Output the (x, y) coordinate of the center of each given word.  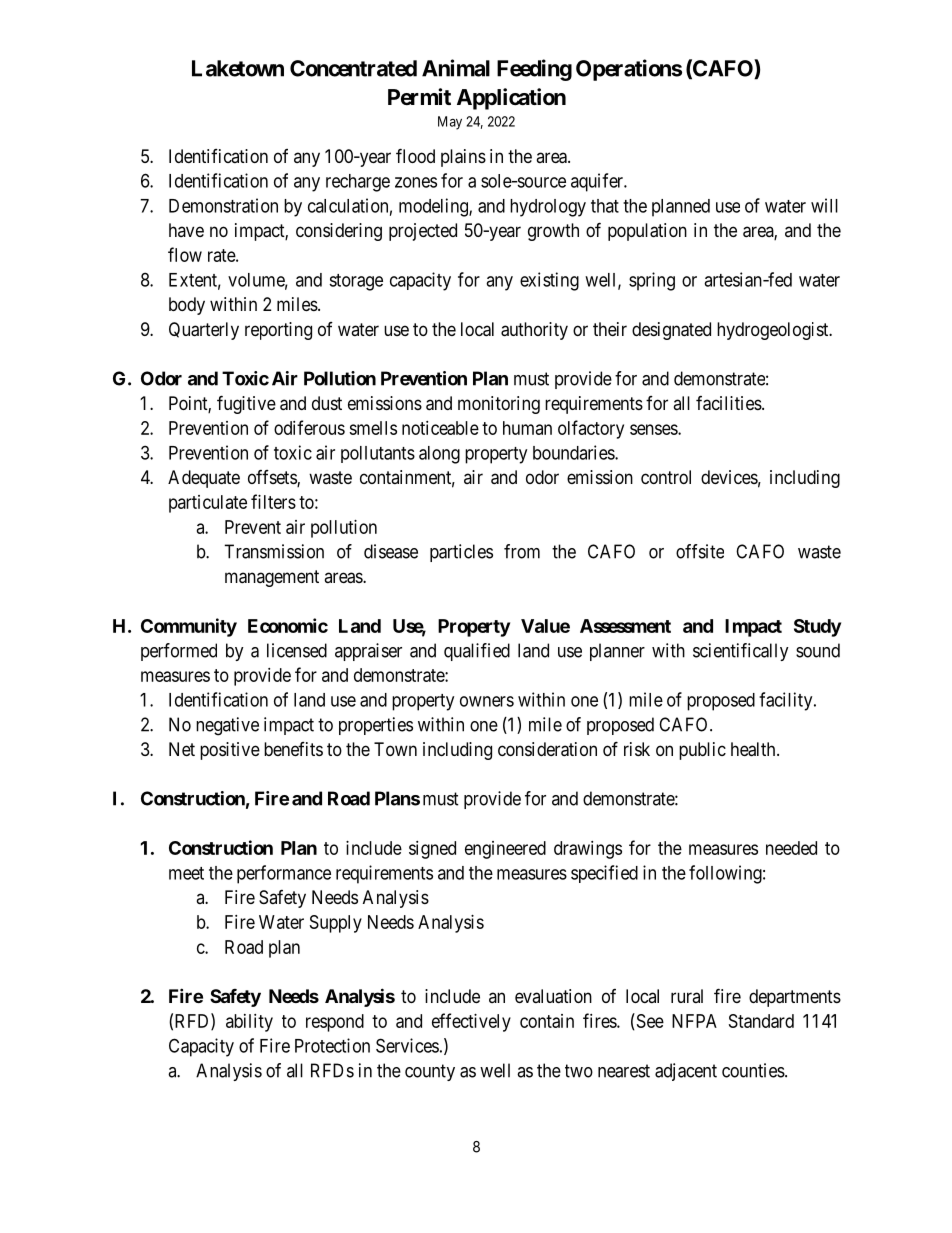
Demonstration (223, 205)
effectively (471, 1022)
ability (249, 1023)
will (824, 205)
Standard (761, 1021)
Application (511, 99)
